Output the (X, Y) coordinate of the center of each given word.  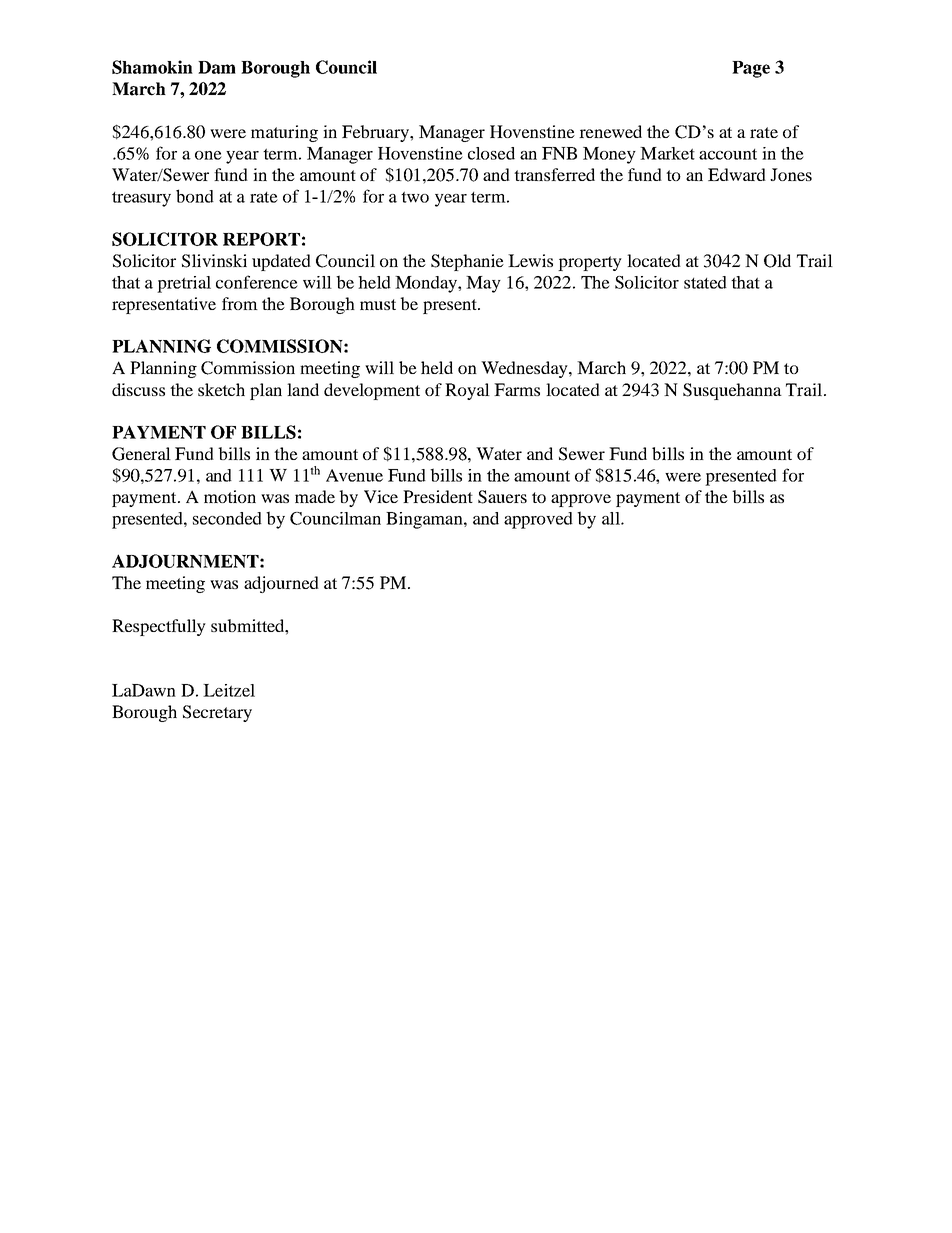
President (438, 496)
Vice (381, 496)
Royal (467, 391)
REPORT (261, 239)
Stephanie (467, 262)
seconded (227, 518)
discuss (138, 389)
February (376, 133)
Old (777, 261)
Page (751, 69)
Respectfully (159, 627)
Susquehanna (732, 391)
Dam (217, 67)
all (612, 518)
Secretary (217, 713)
